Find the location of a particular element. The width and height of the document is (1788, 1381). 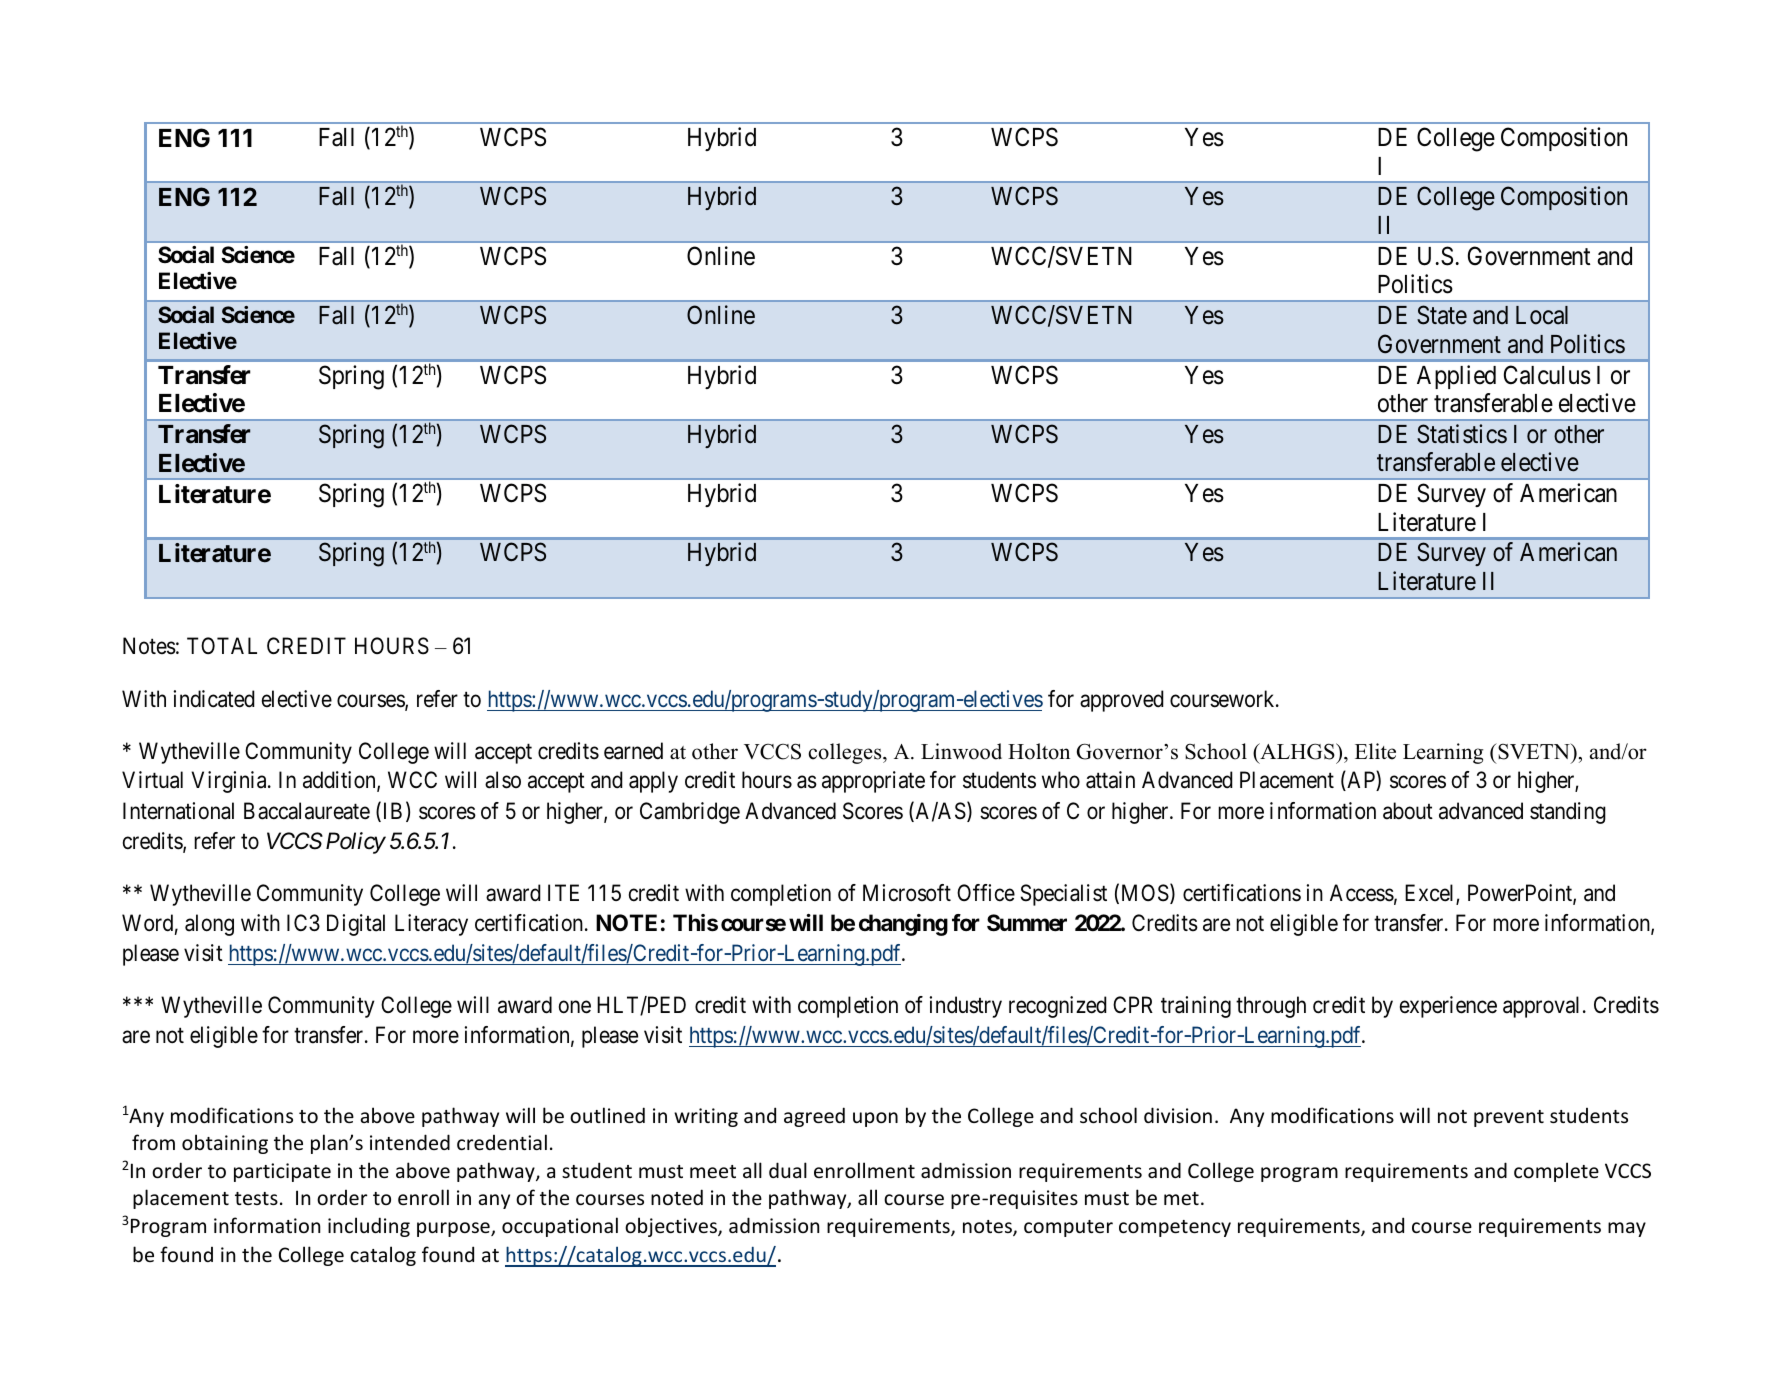

dual is located at coordinates (788, 1170).
